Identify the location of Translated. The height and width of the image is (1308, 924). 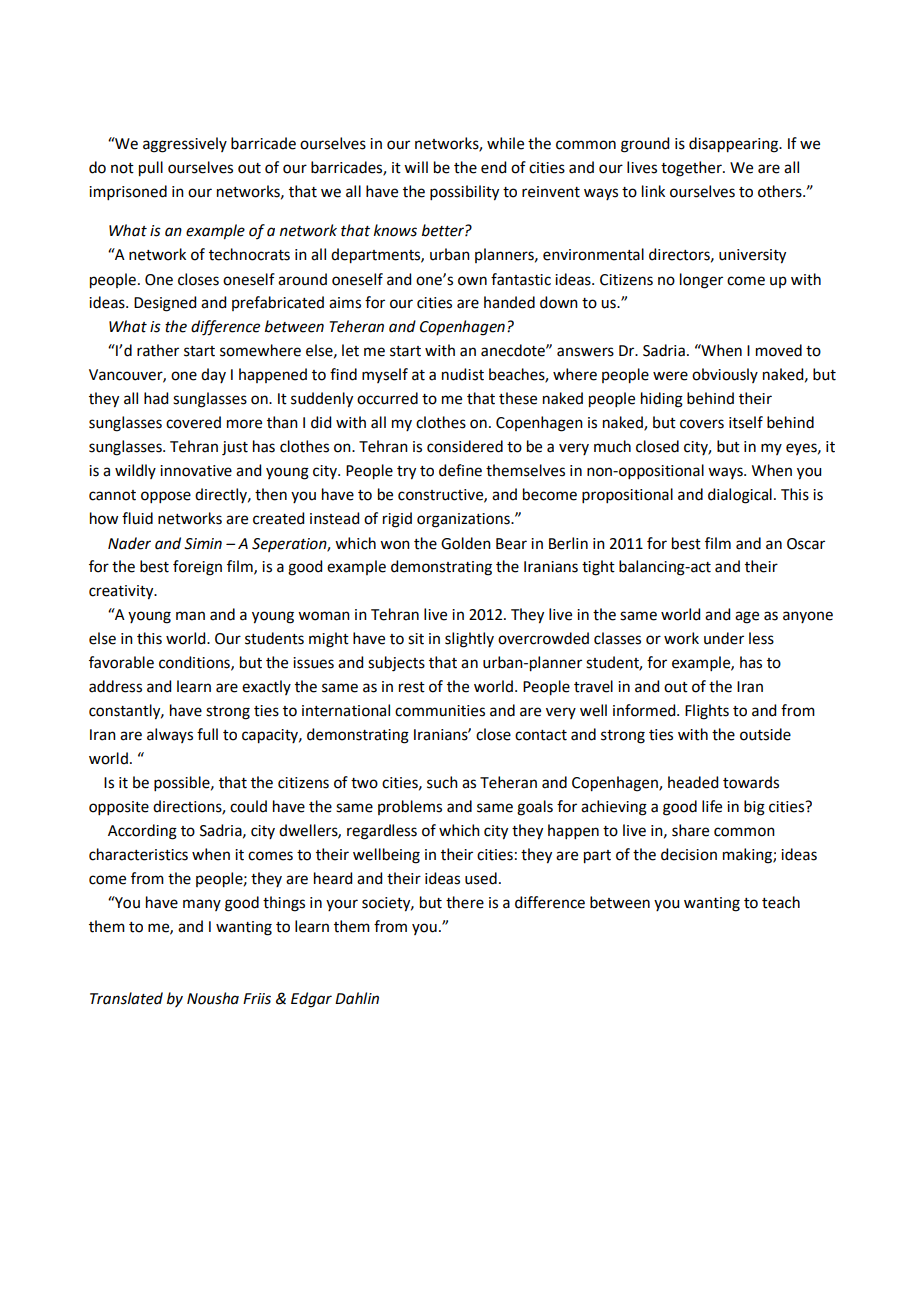
(126, 998).
